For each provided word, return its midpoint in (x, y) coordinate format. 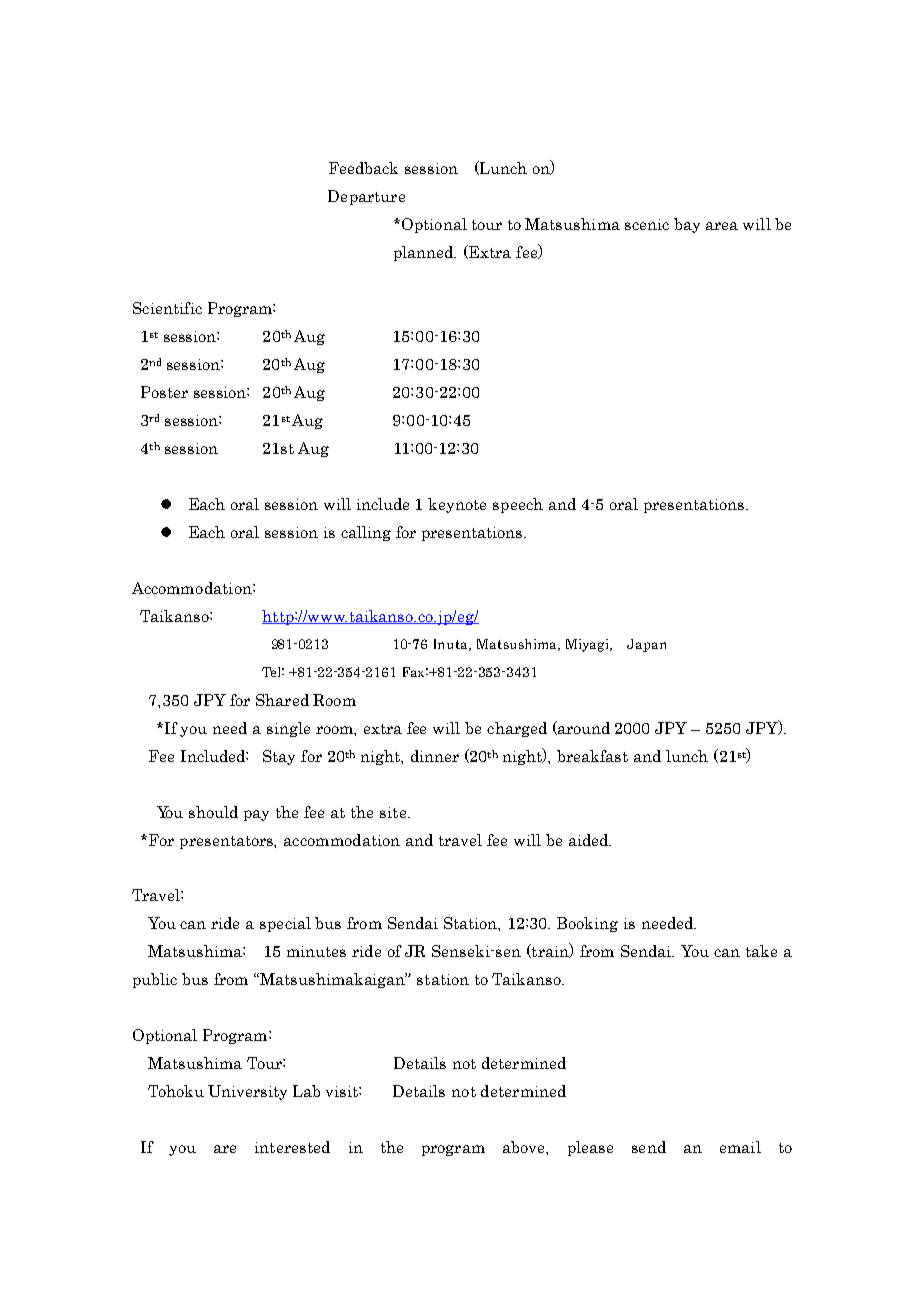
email (740, 1147)
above (525, 1147)
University (247, 1092)
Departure (366, 197)
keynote (457, 505)
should (213, 812)
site (394, 812)
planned (425, 253)
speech (518, 505)
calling (366, 533)
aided (590, 840)
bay (687, 225)
